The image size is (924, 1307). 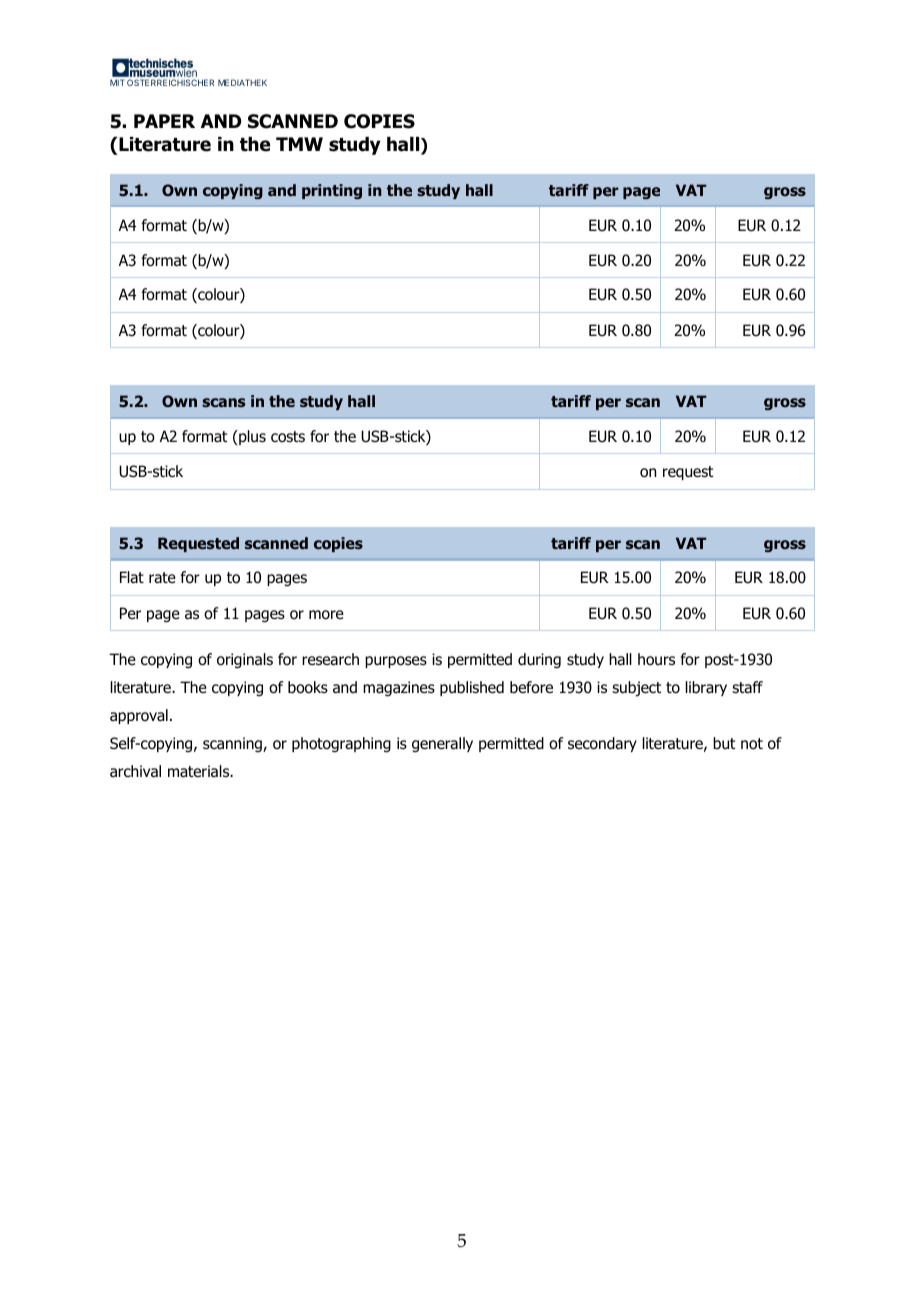 What do you see at coordinates (251, 437) in the document?
I see `plus` at bounding box center [251, 437].
